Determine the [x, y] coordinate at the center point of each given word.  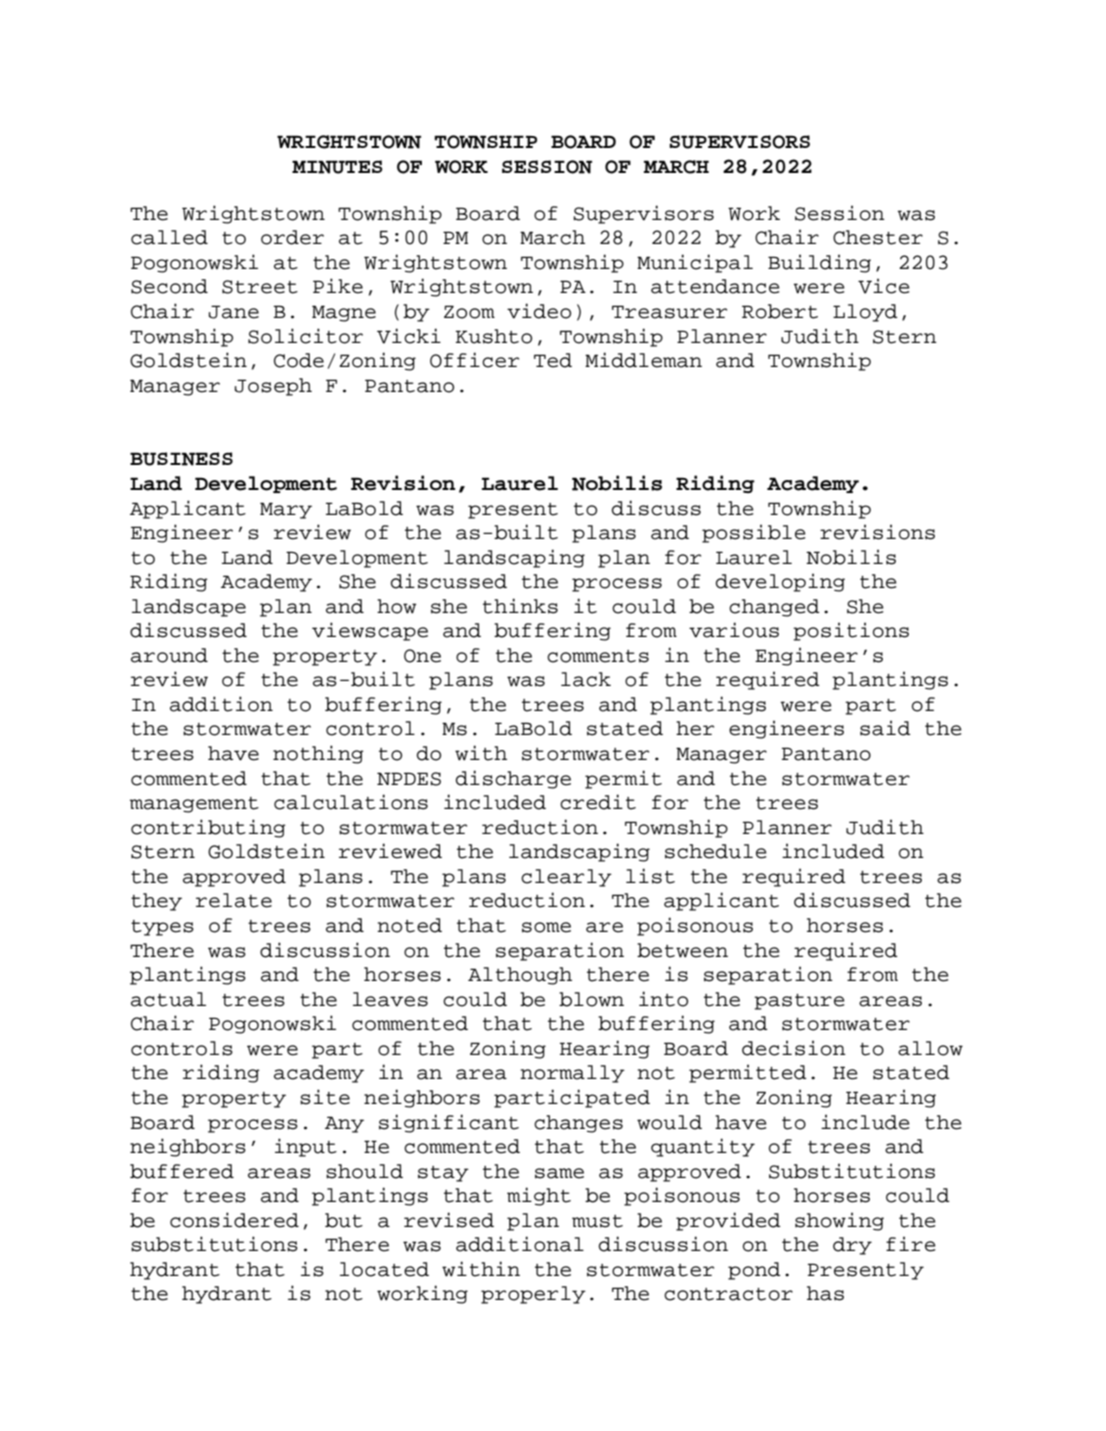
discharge [513, 779]
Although [520, 976]
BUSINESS [181, 459]
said [885, 728]
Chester [878, 237]
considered [234, 1220]
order [292, 237]
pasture [799, 1002]
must [597, 1221]
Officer [474, 360]
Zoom [469, 312]
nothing [318, 754]
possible [754, 533]
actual [168, 999]
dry [852, 1246]
